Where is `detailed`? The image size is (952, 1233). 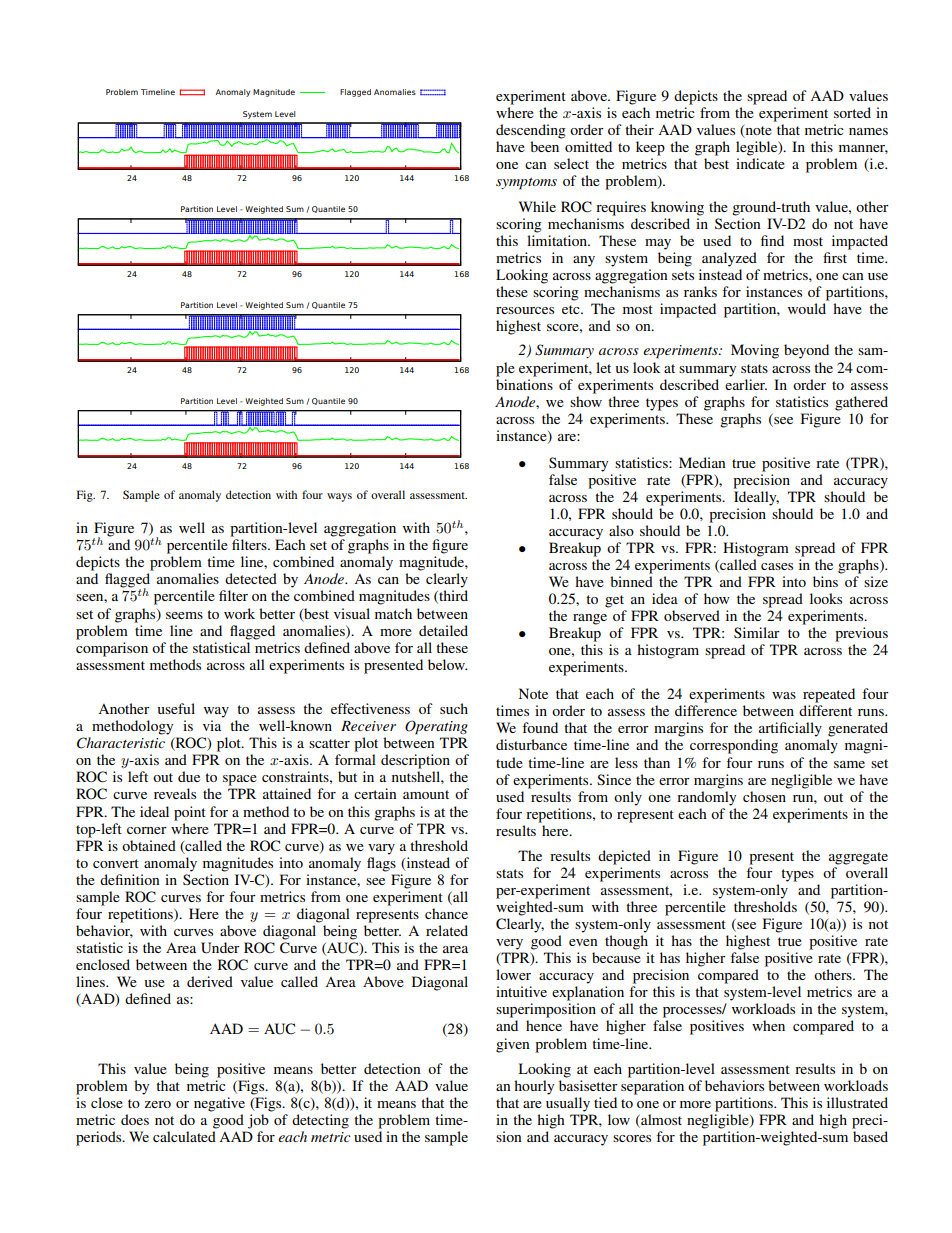 detailed is located at coordinates (443, 630).
